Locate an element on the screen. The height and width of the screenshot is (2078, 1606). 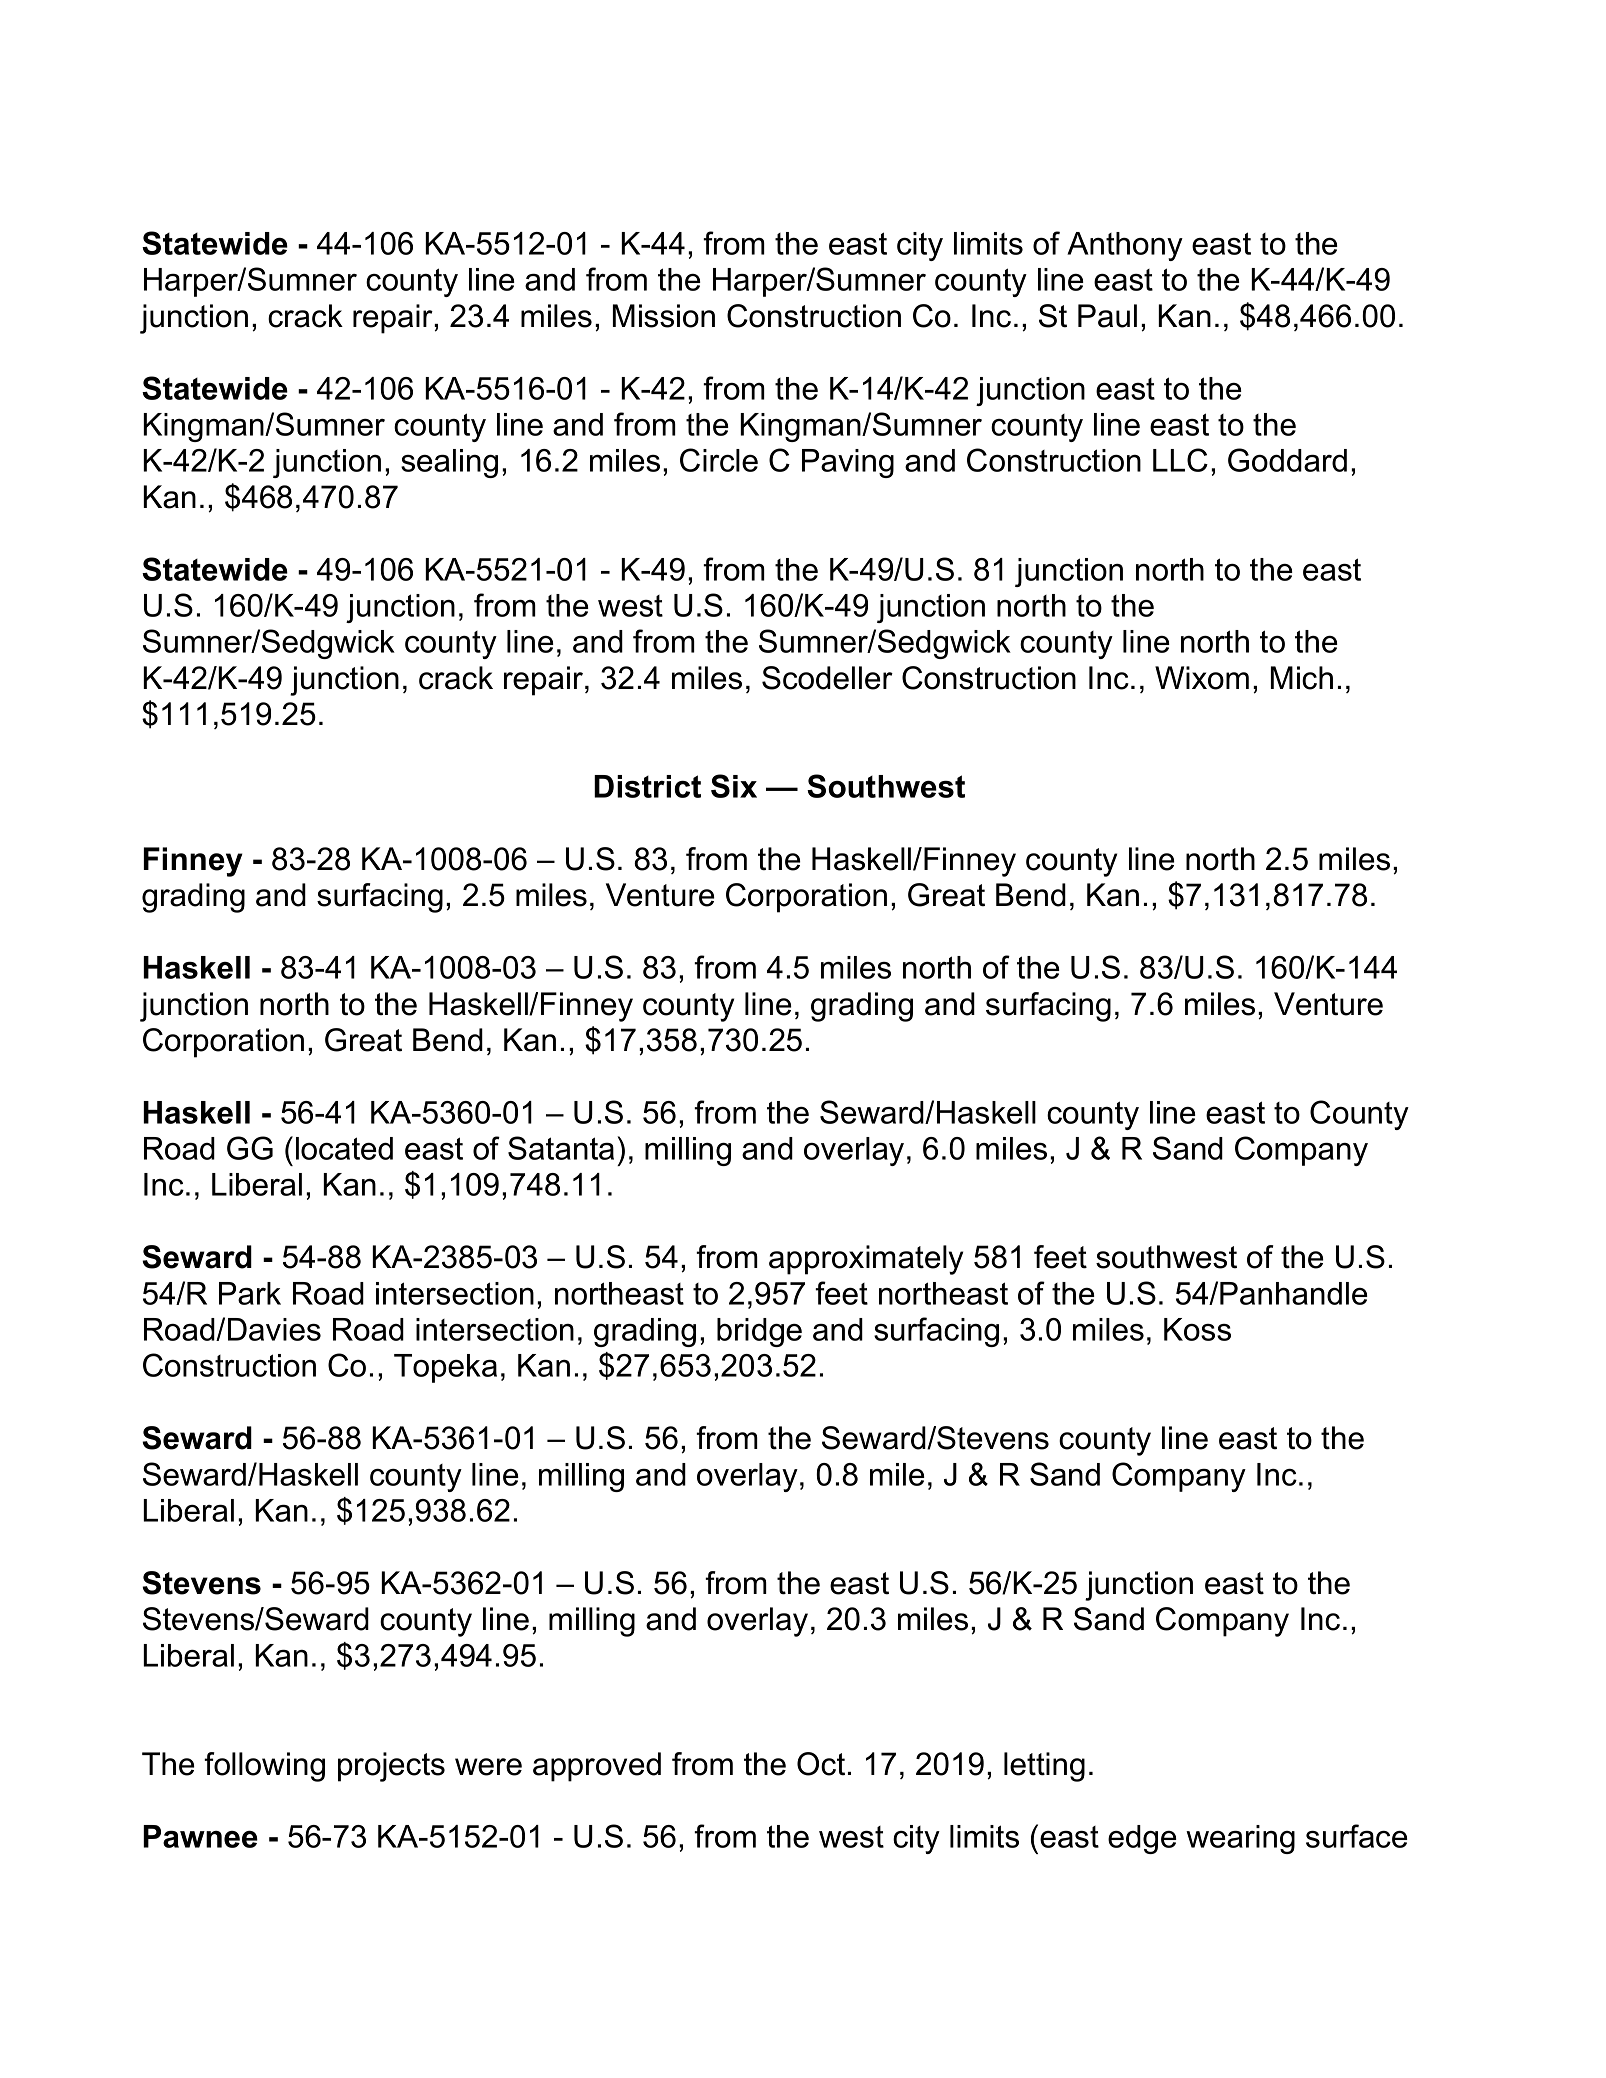
projects is located at coordinates (391, 1767).
